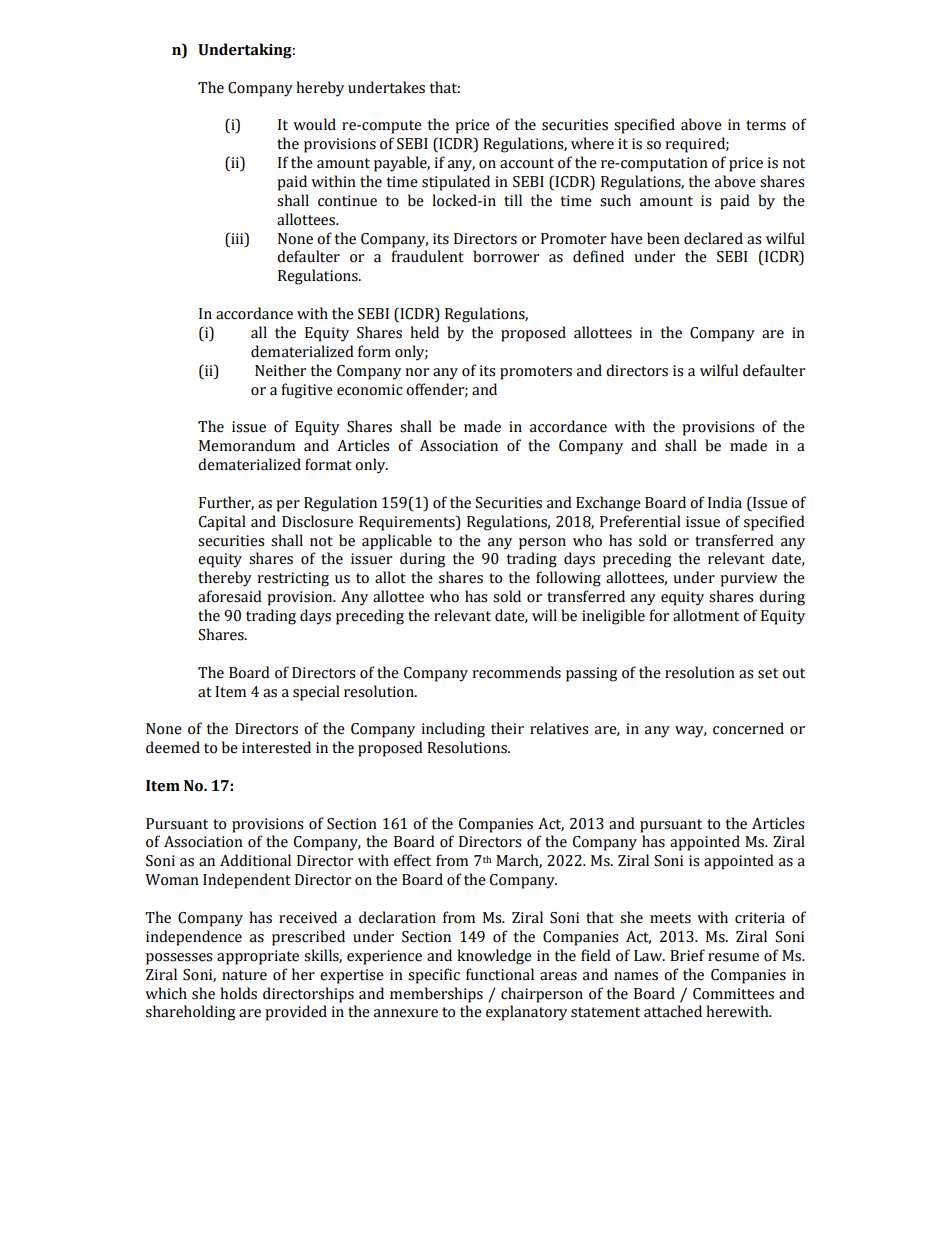  Describe the element at coordinates (453, 730) in the image. I see `including` at that location.
